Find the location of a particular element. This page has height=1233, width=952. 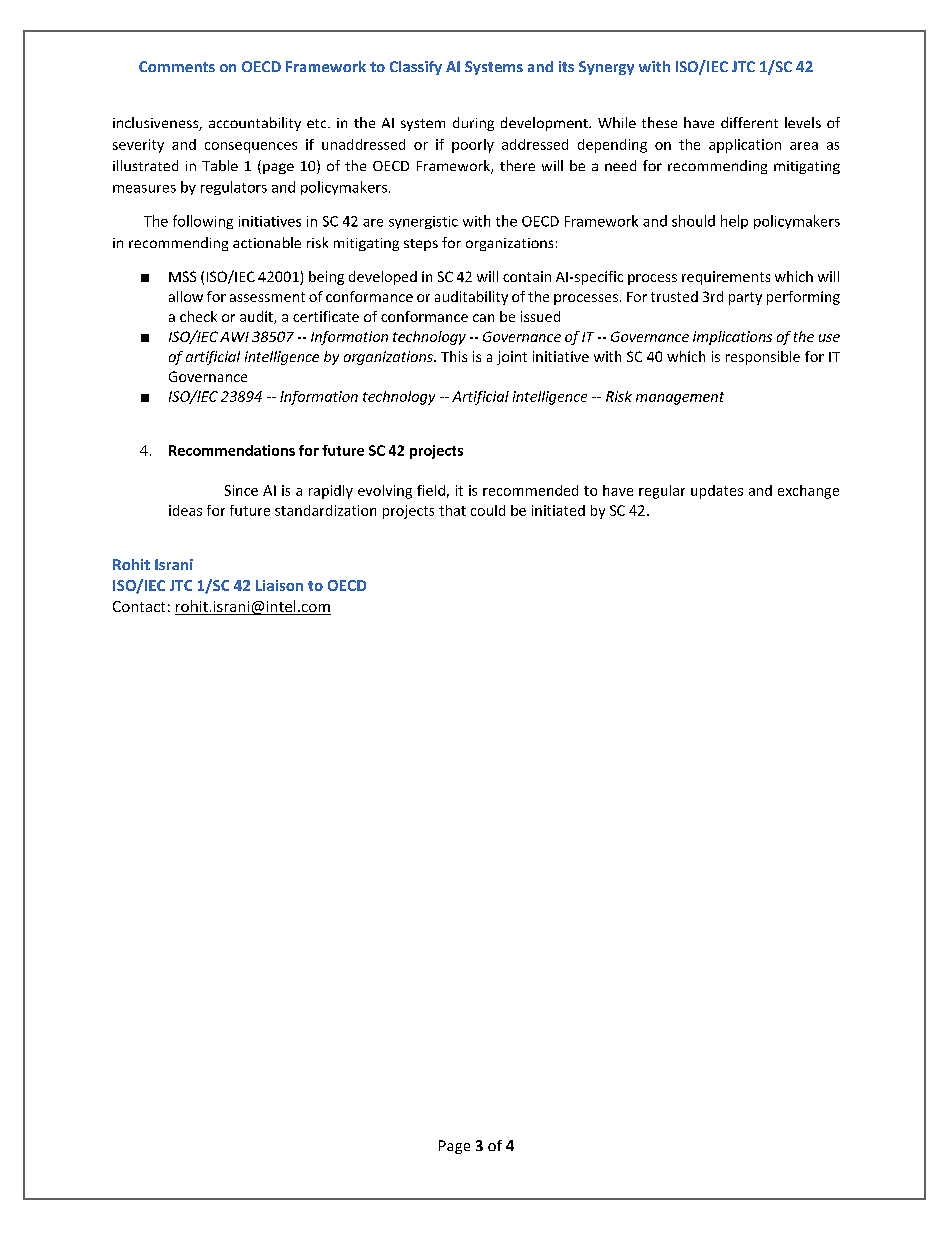

could is located at coordinates (488, 510).
